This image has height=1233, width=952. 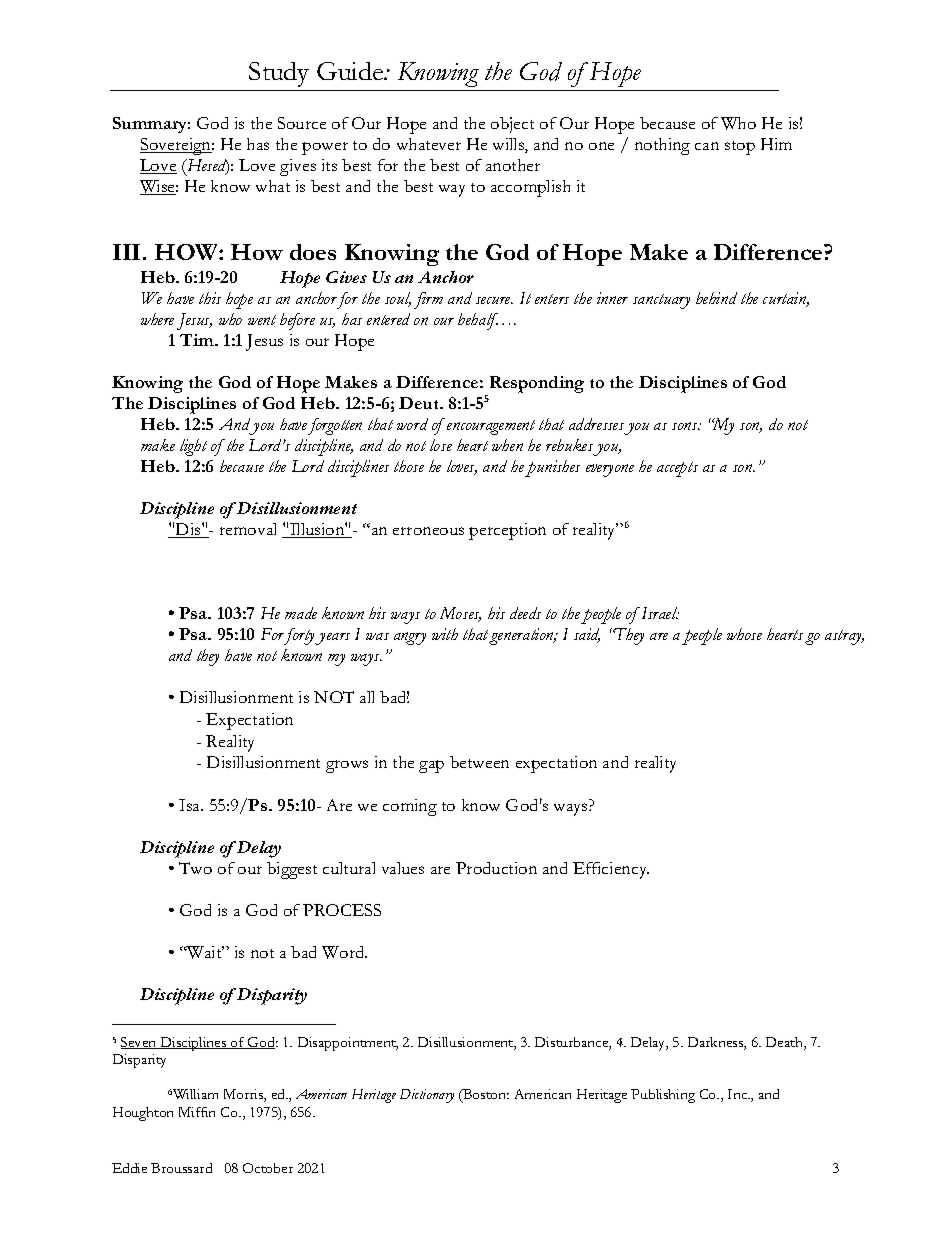 What do you see at coordinates (193, 447) in the image?
I see `light` at bounding box center [193, 447].
